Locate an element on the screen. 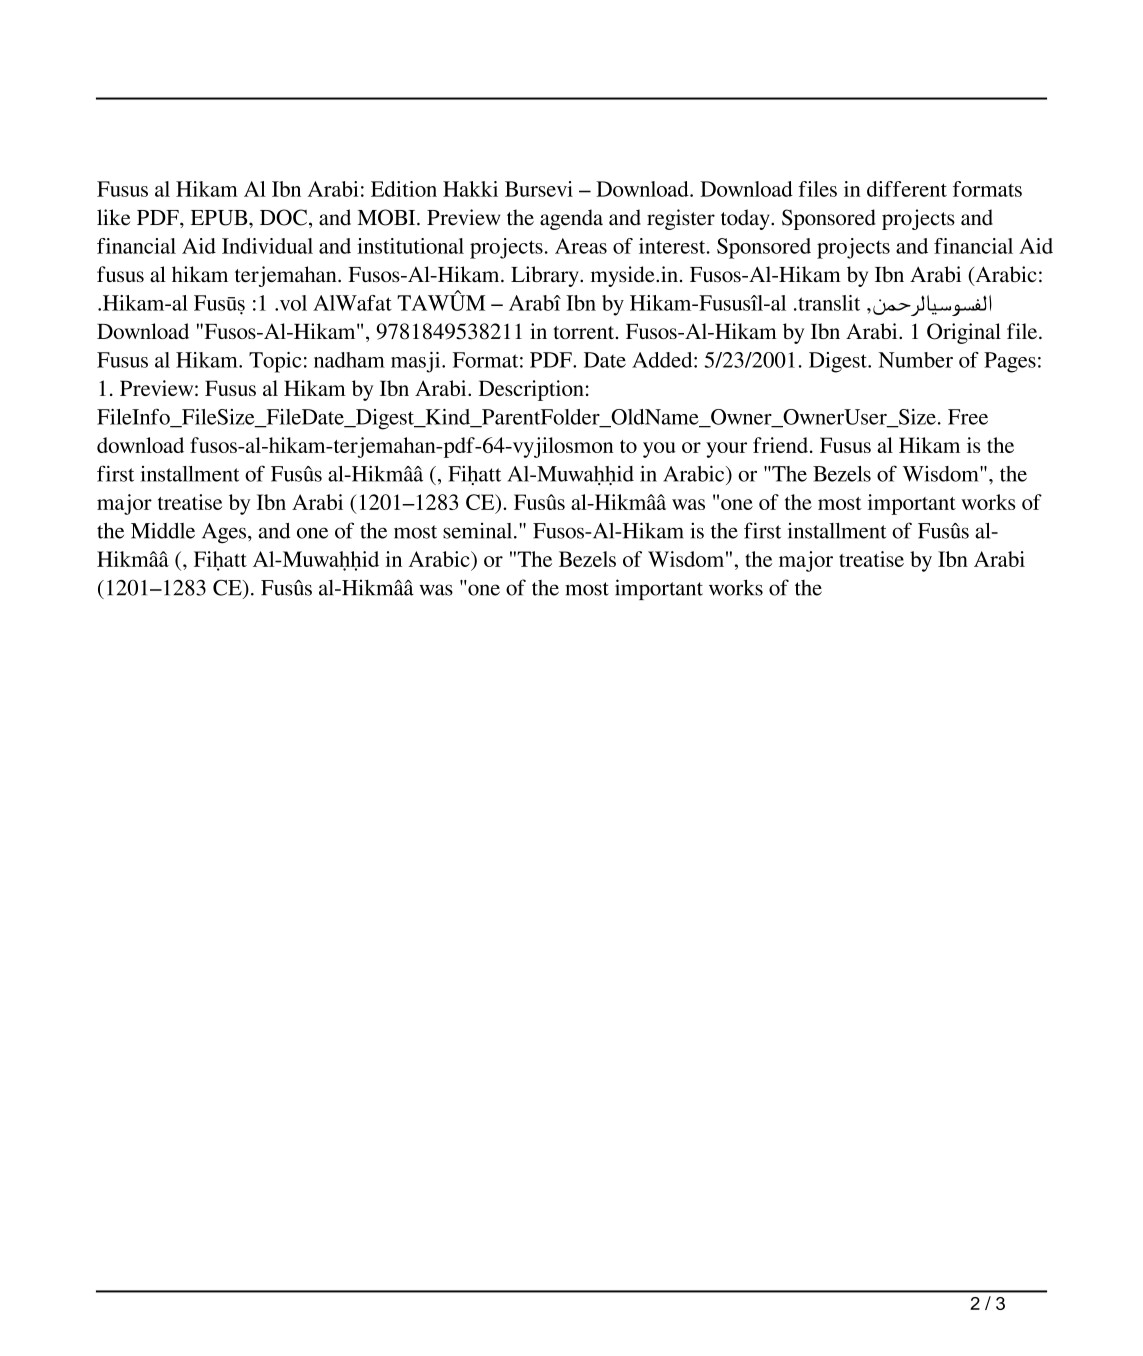 The width and height of the screenshot is (1143, 1356). EPUB is located at coordinates (220, 218).
